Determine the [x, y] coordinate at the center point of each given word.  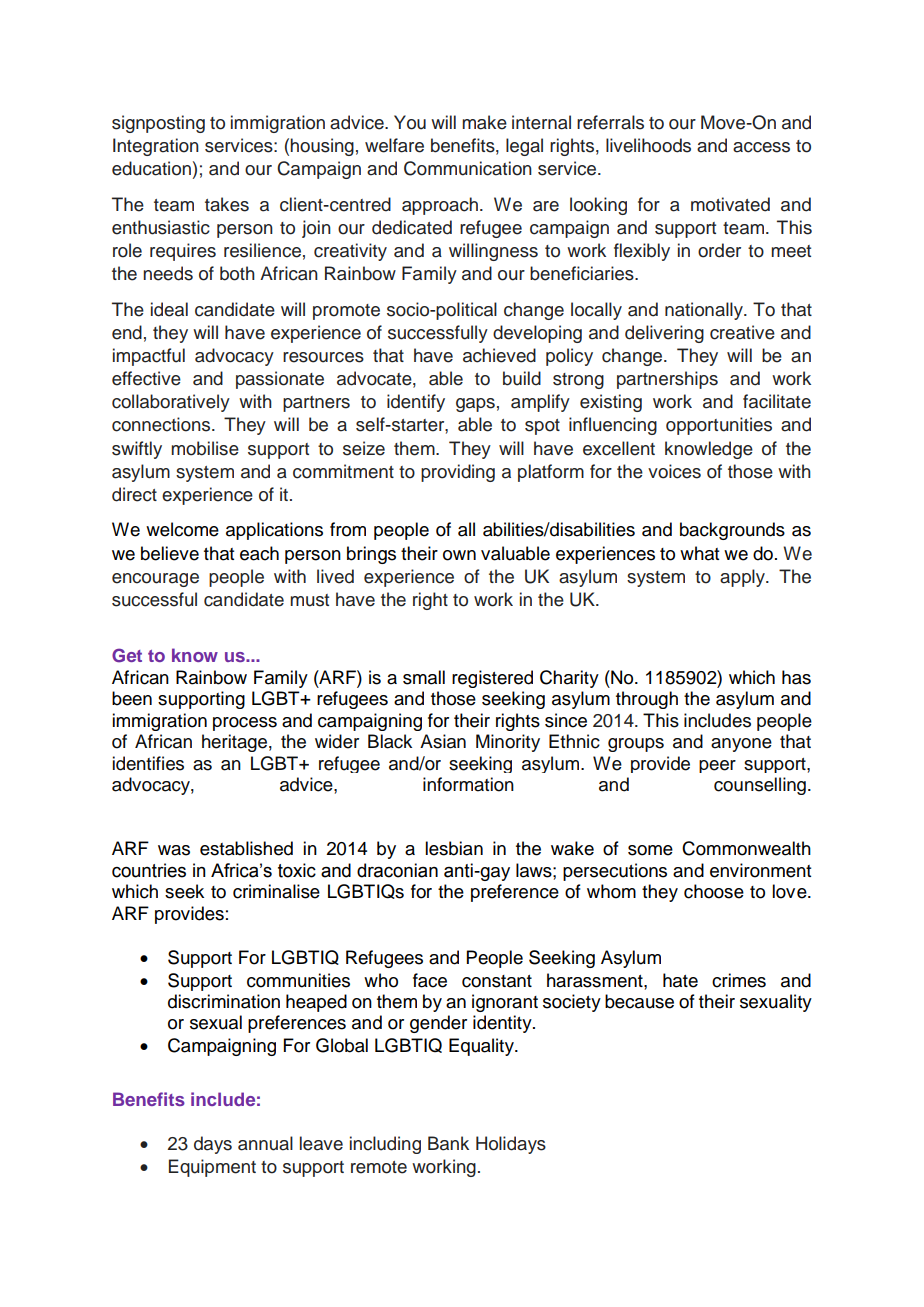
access [761, 147]
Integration [156, 147]
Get [127, 655]
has [796, 677]
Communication [468, 168]
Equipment [212, 1168]
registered [492, 679]
